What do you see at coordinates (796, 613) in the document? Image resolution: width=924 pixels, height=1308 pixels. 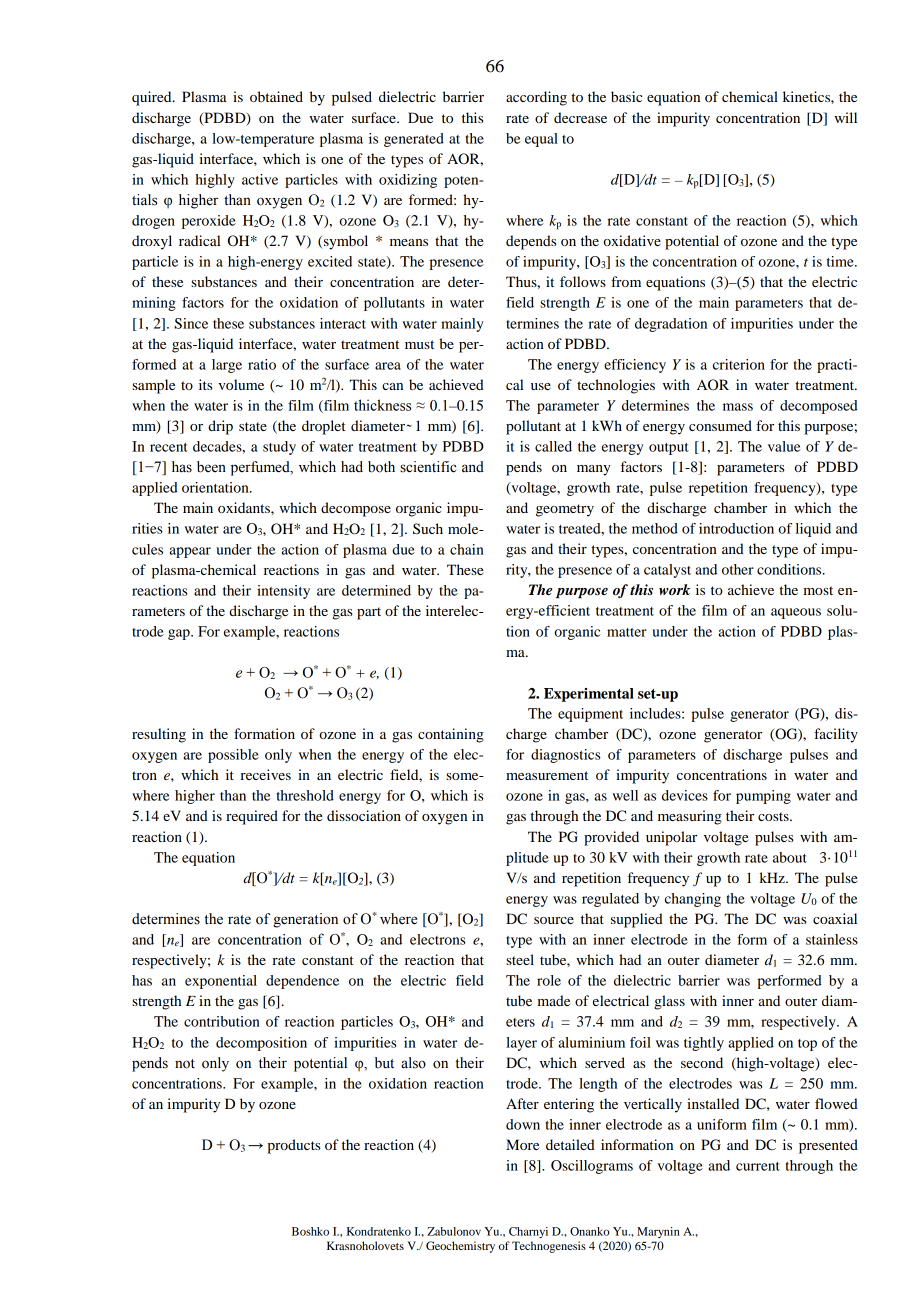 I see `aqueous` at bounding box center [796, 613].
